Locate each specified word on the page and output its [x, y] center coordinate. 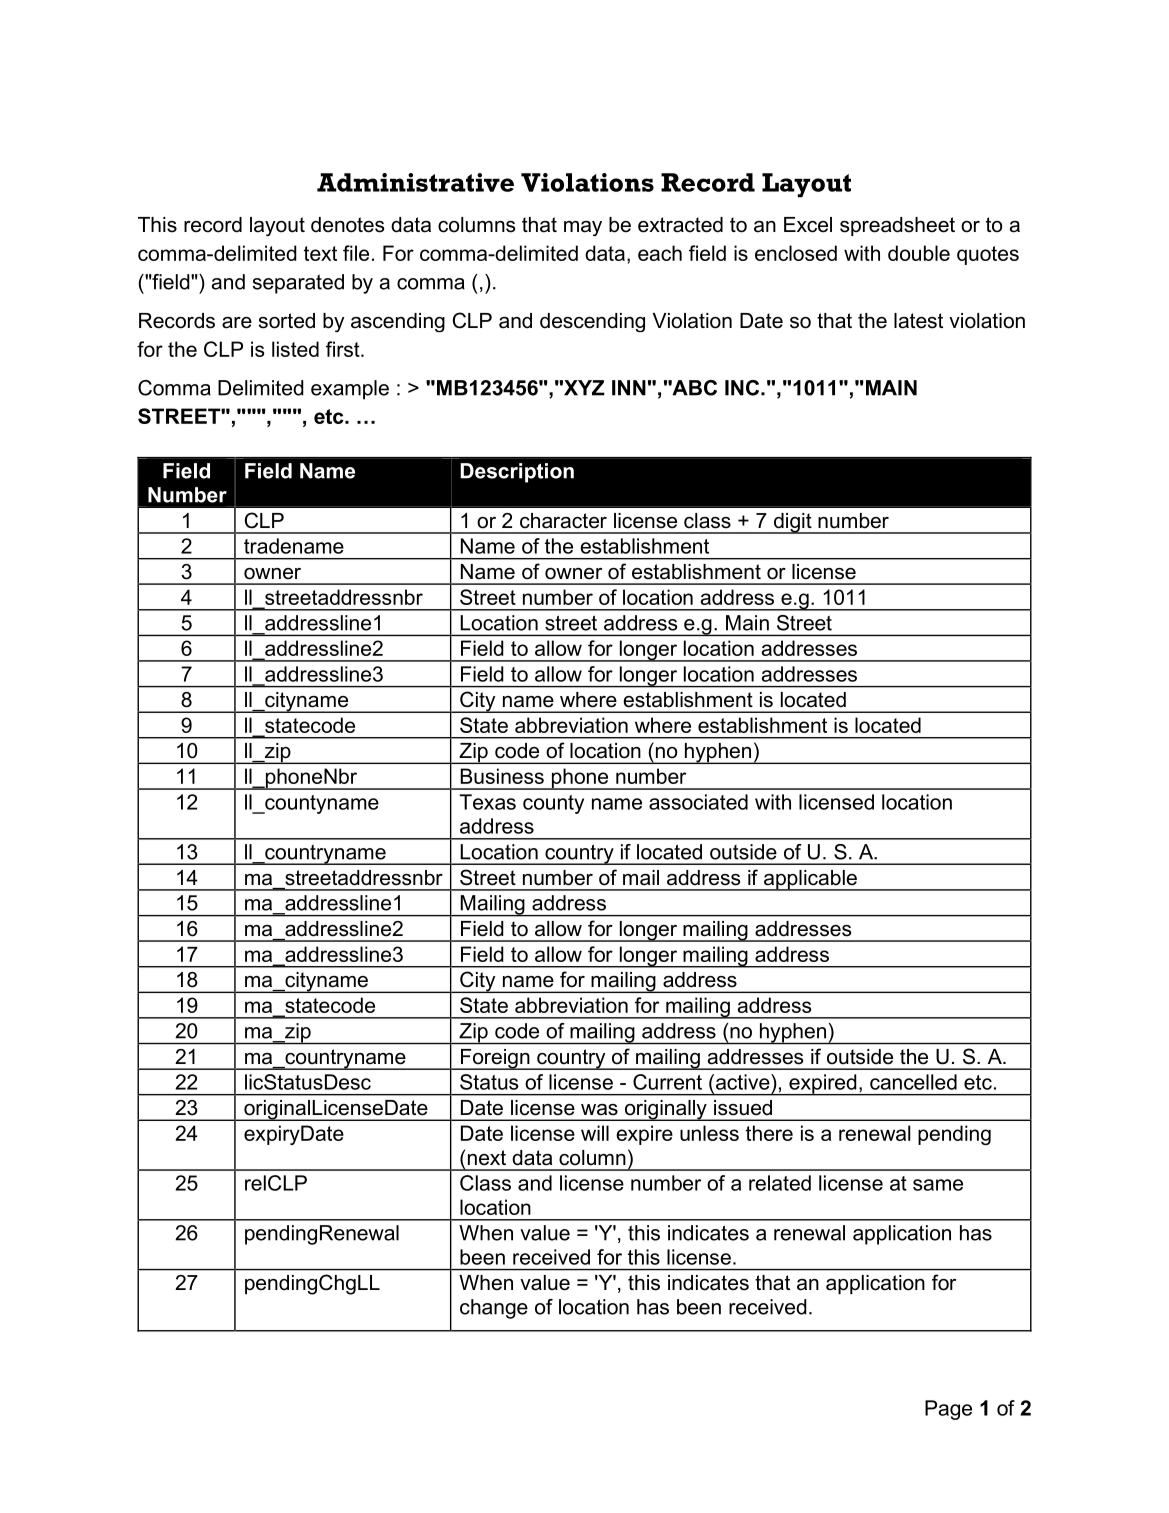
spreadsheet [897, 226]
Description [517, 473]
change [494, 1309]
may [583, 228]
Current [667, 1082]
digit [792, 523]
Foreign [495, 1059]
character [563, 521]
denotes [347, 225]
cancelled [913, 1082]
